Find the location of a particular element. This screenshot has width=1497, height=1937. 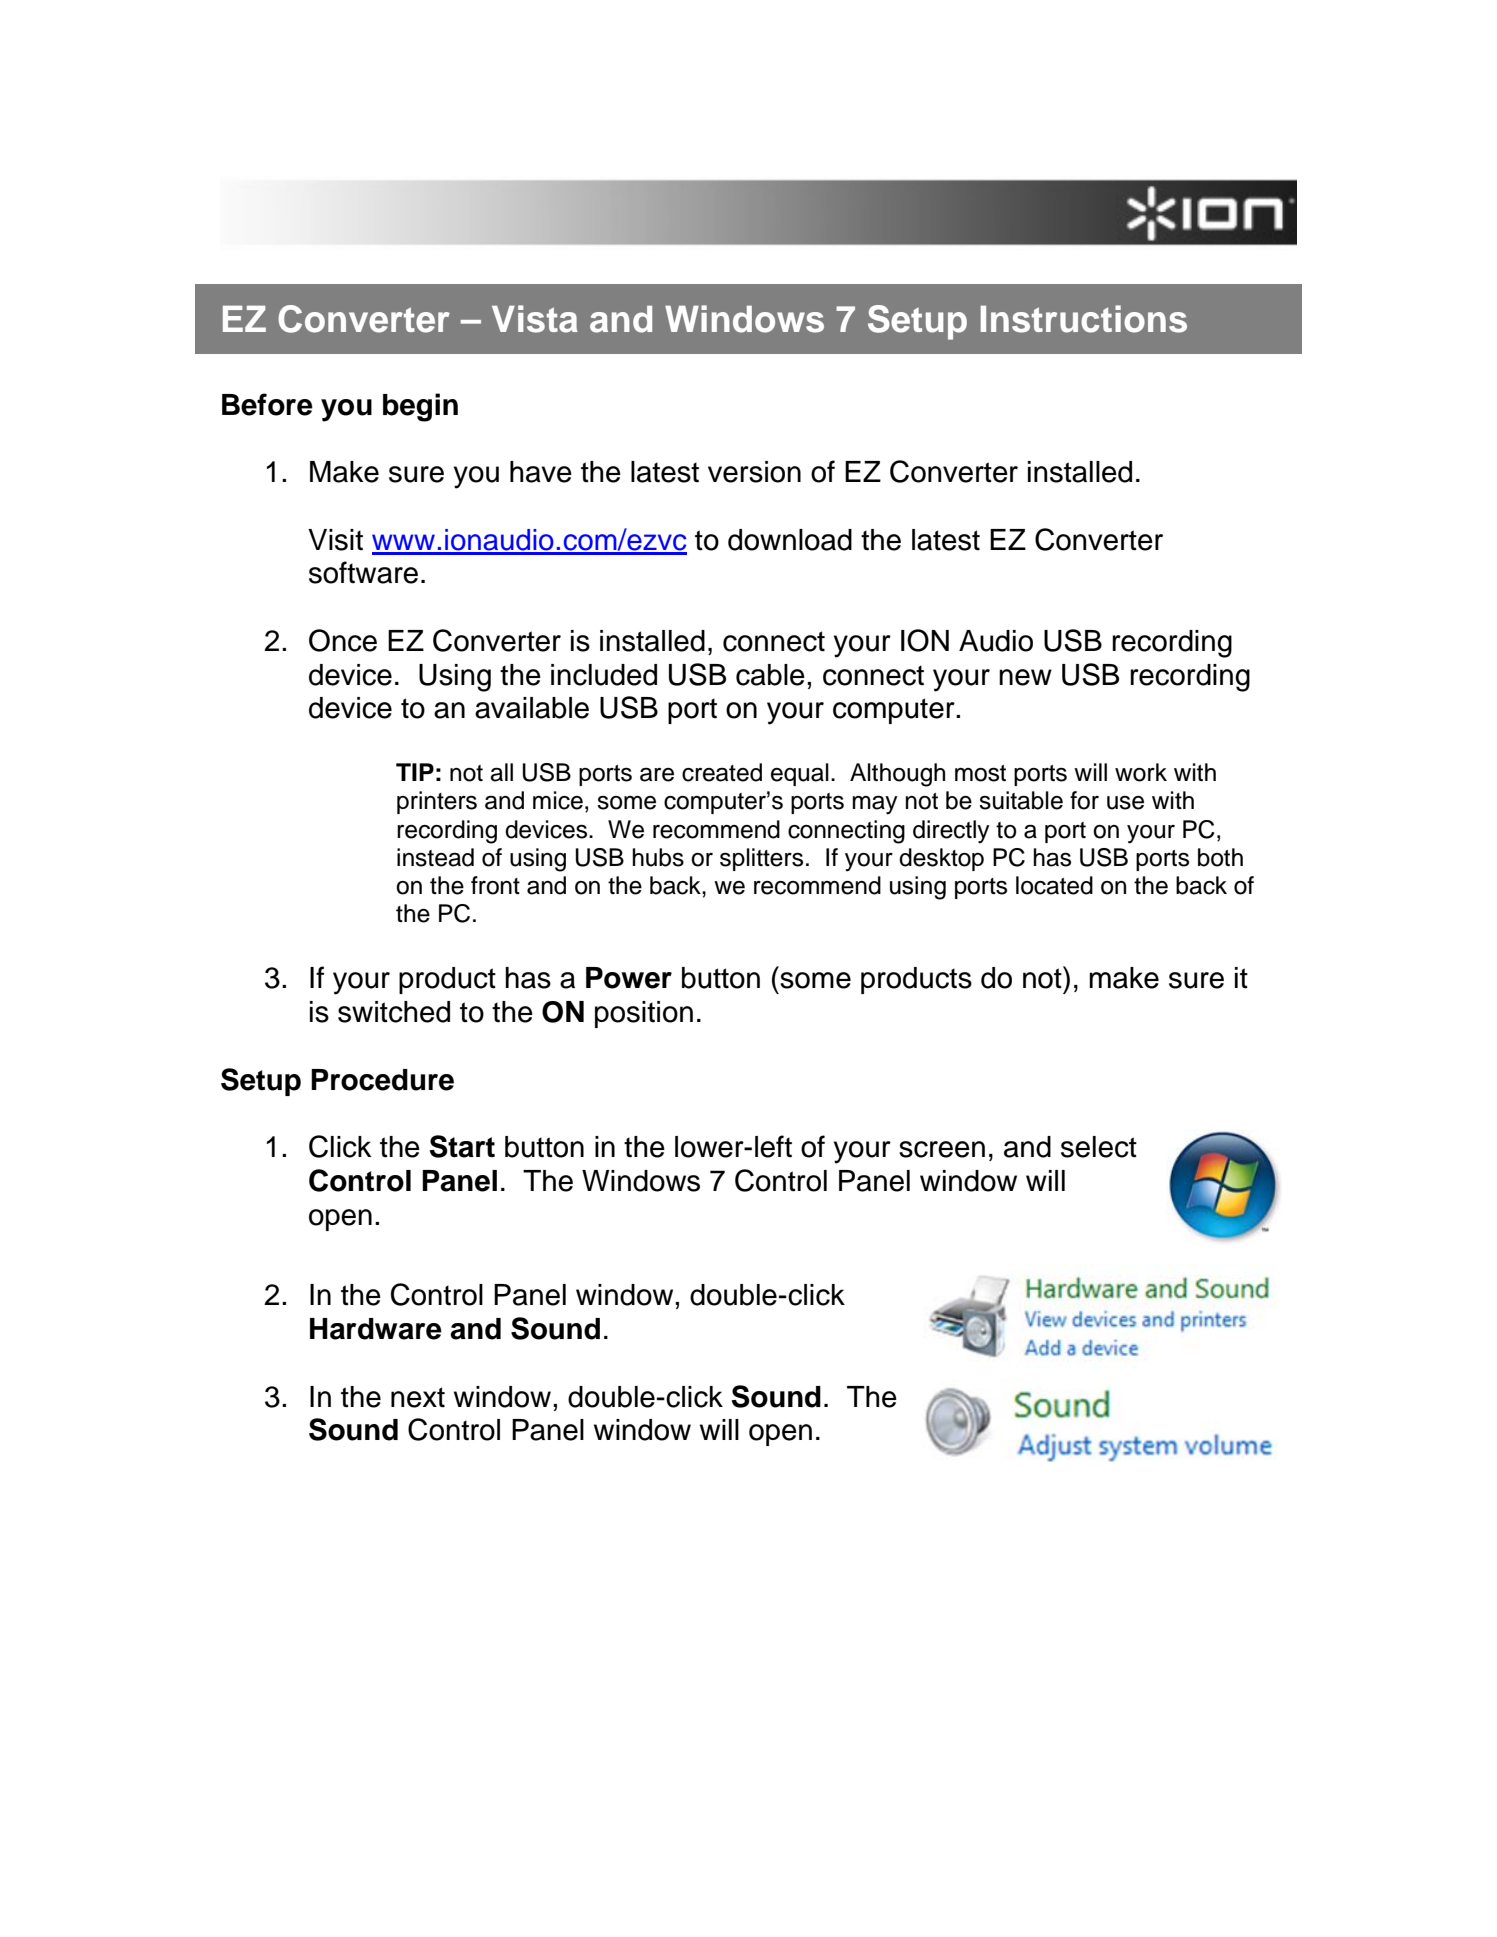

Once is located at coordinates (343, 640).
